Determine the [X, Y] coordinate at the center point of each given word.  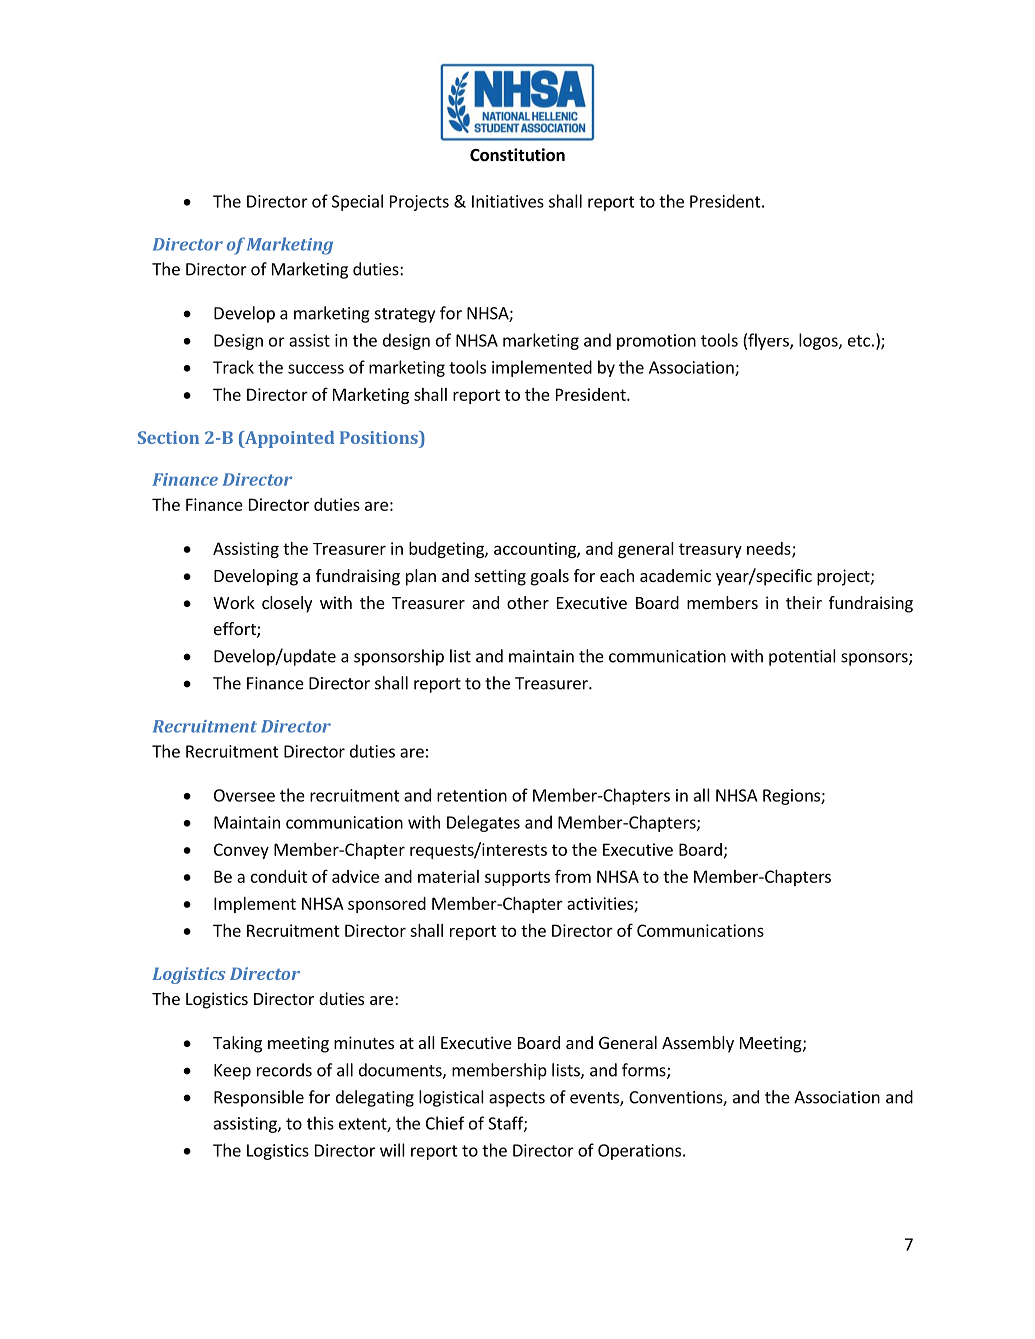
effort [236, 630]
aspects [517, 1099]
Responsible [259, 1098]
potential [802, 657]
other [528, 602]
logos [819, 341]
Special [357, 202]
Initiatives [508, 201]
